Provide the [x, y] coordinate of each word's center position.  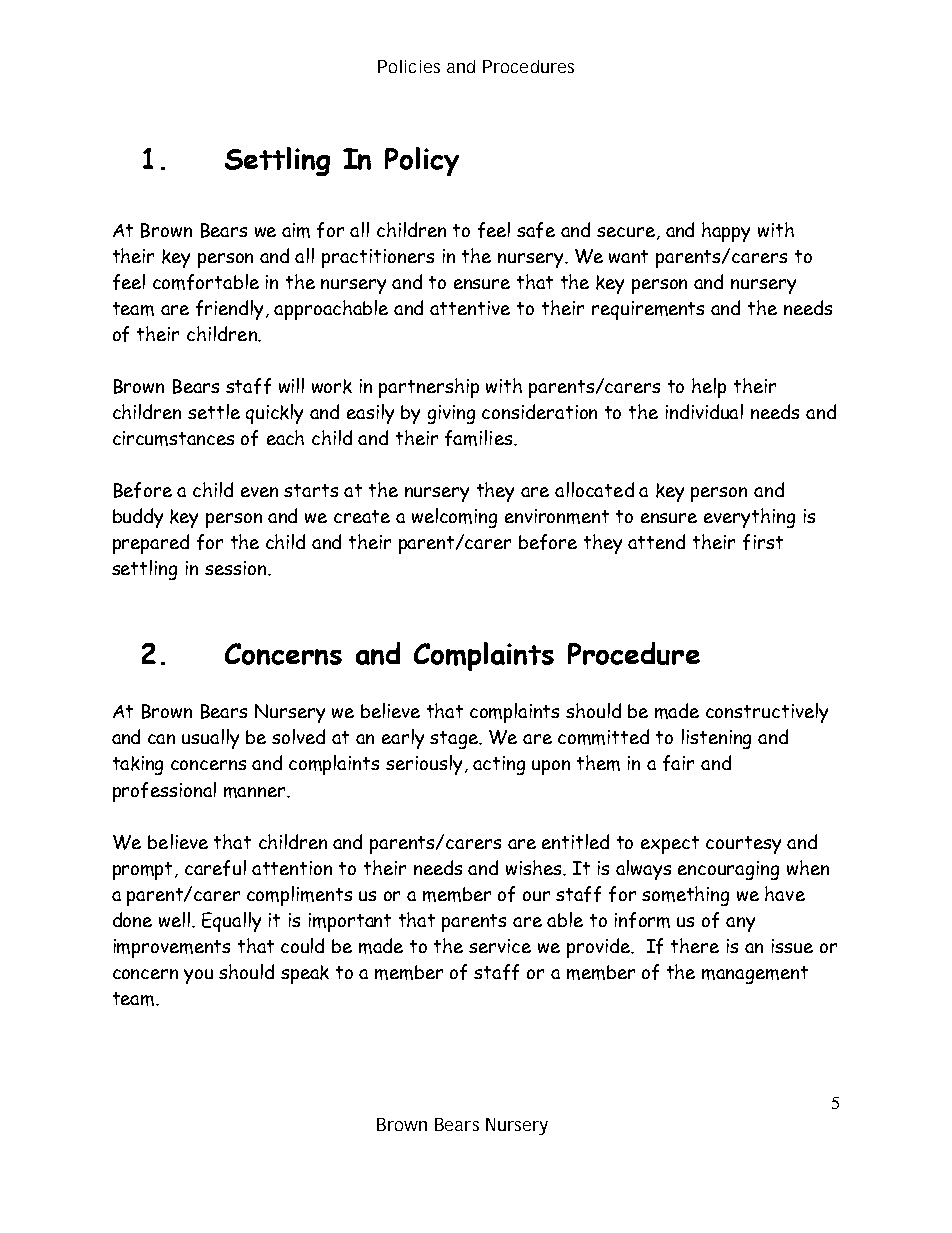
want [628, 256]
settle [214, 411]
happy [726, 232]
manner [256, 792]
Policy [422, 161]
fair [678, 763]
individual [704, 411]
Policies [409, 66]
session [237, 568]
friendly [231, 310]
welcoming [454, 518]
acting [499, 765]
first [763, 542]
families [480, 438]
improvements [172, 948]
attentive [470, 308]
